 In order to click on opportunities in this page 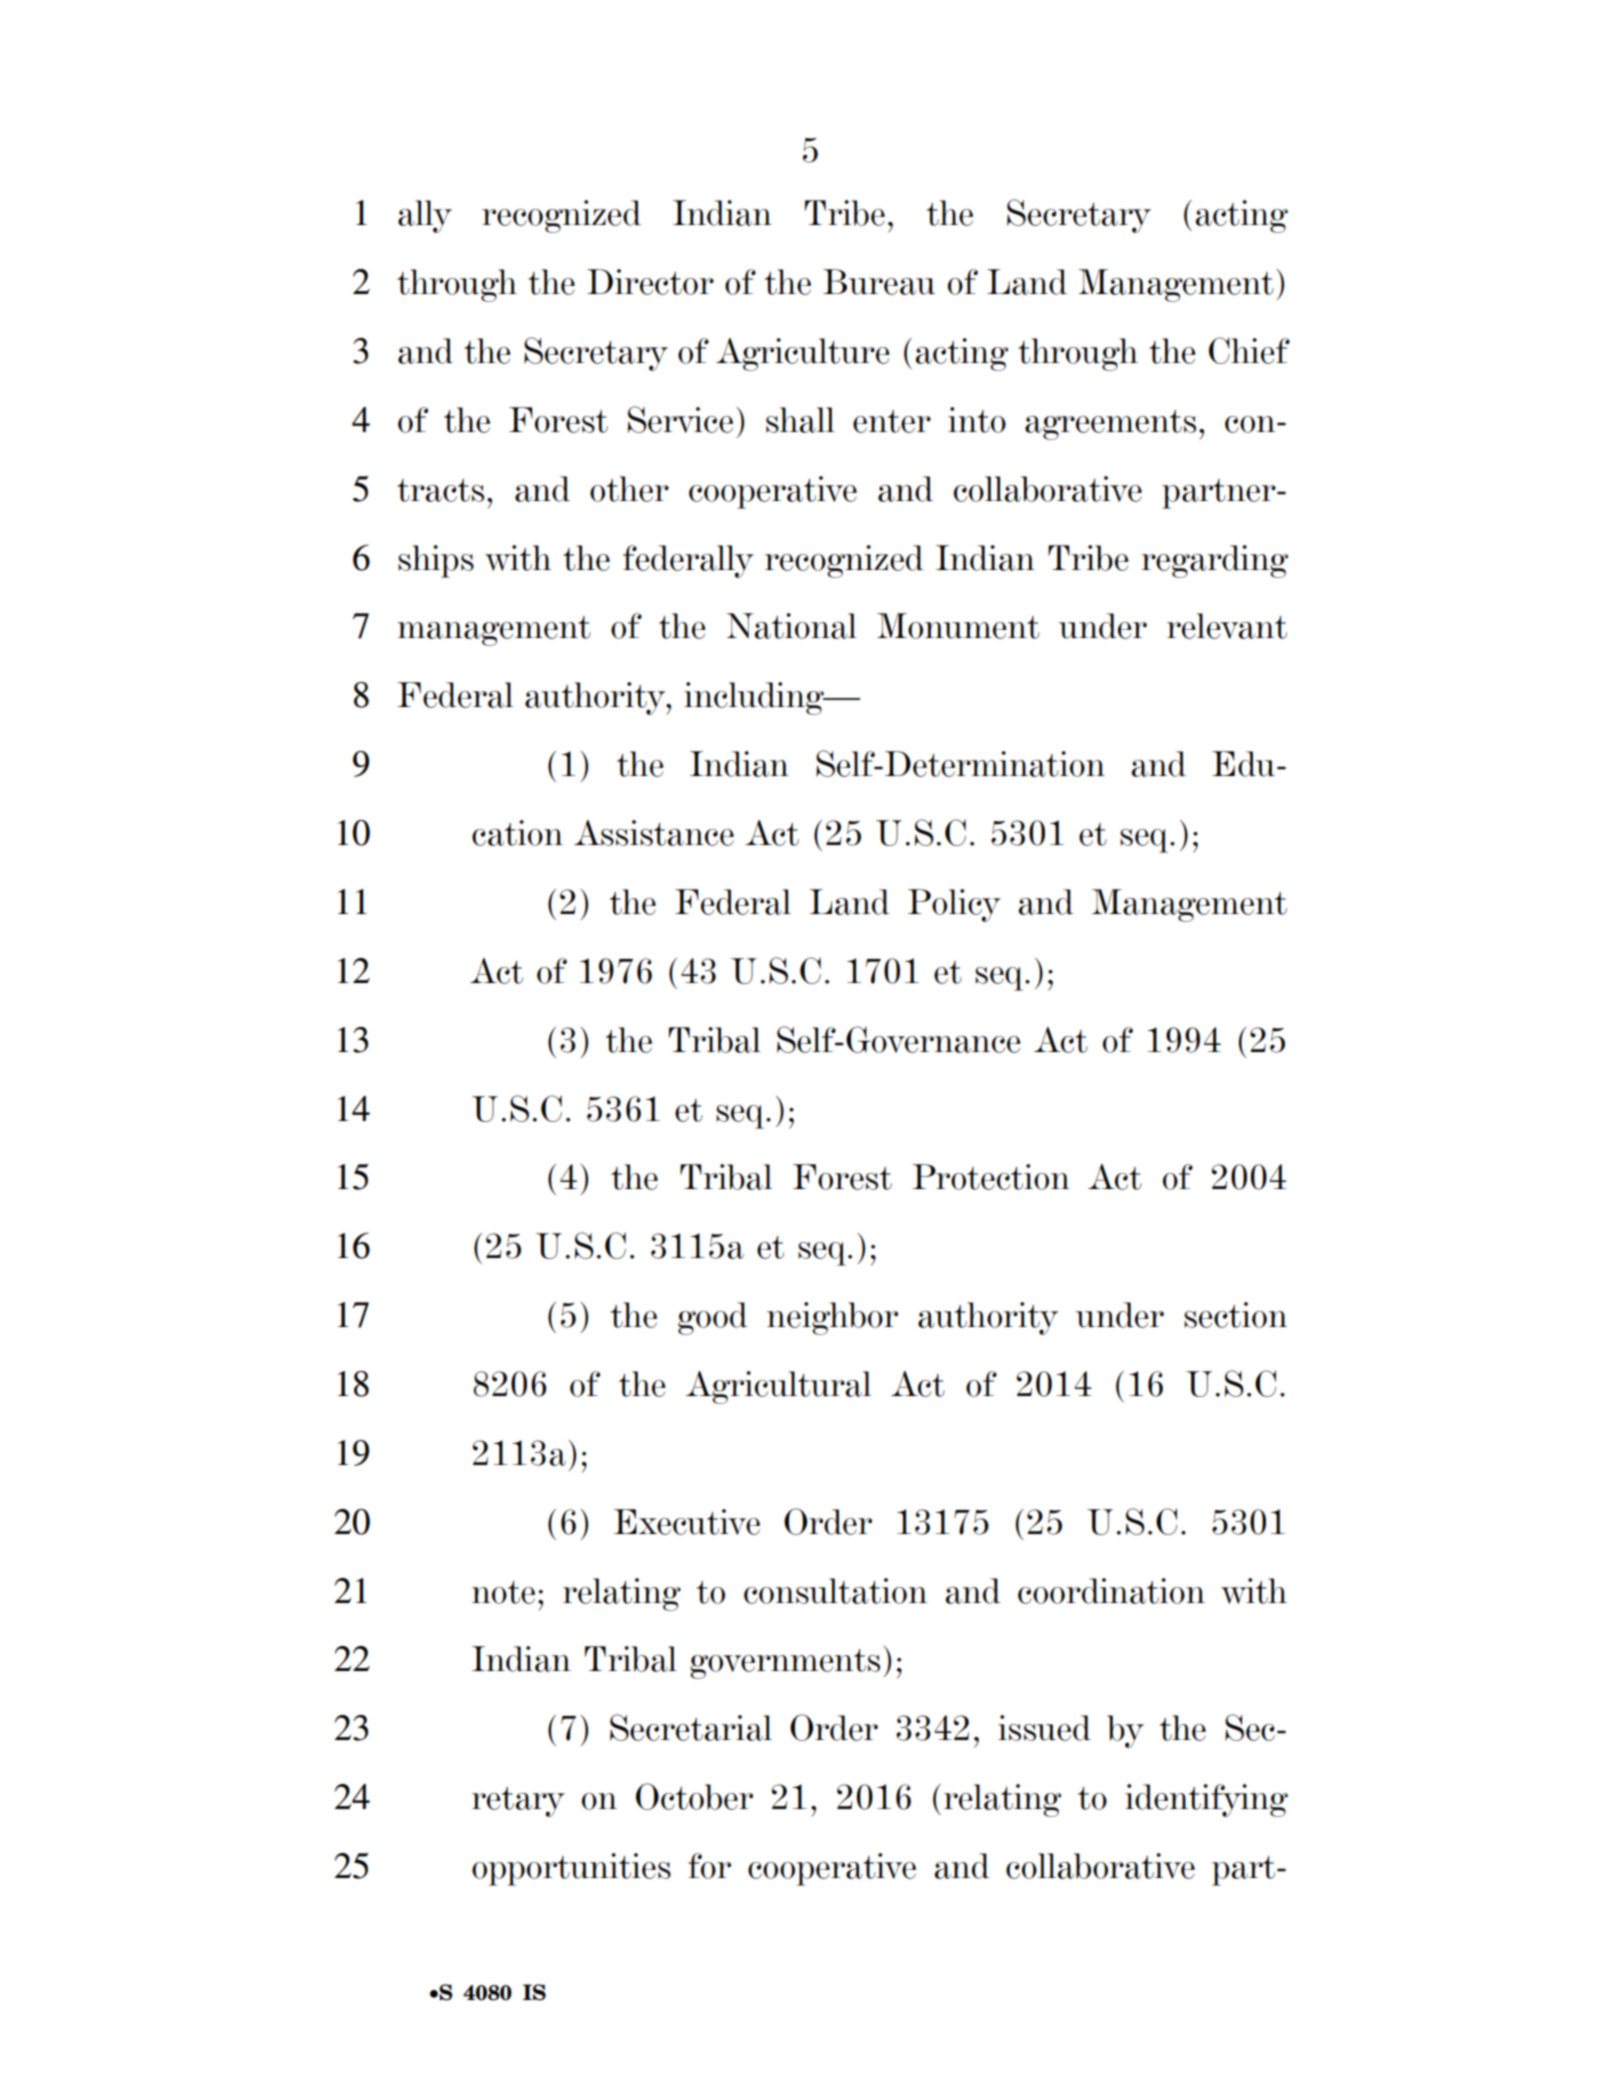, I will do `click(571, 1869)`.
